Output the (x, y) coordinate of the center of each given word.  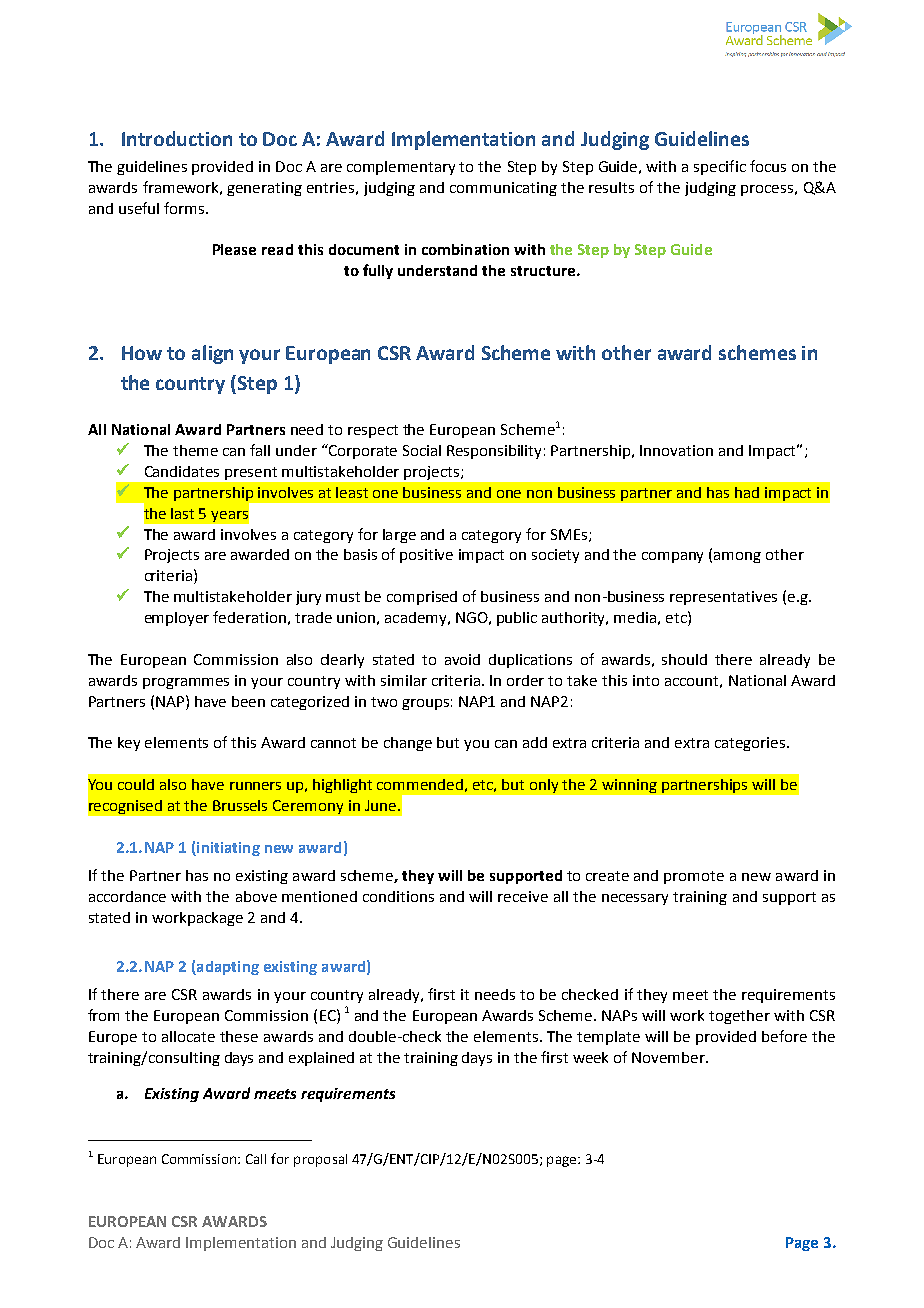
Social (422, 450)
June (380, 805)
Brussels (240, 805)
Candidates (182, 471)
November (669, 1057)
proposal (320, 1160)
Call (256, 1159)
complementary (401, 168)
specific (720, 167)
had (747, 492)
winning (629, 786)
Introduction (177, 138)
